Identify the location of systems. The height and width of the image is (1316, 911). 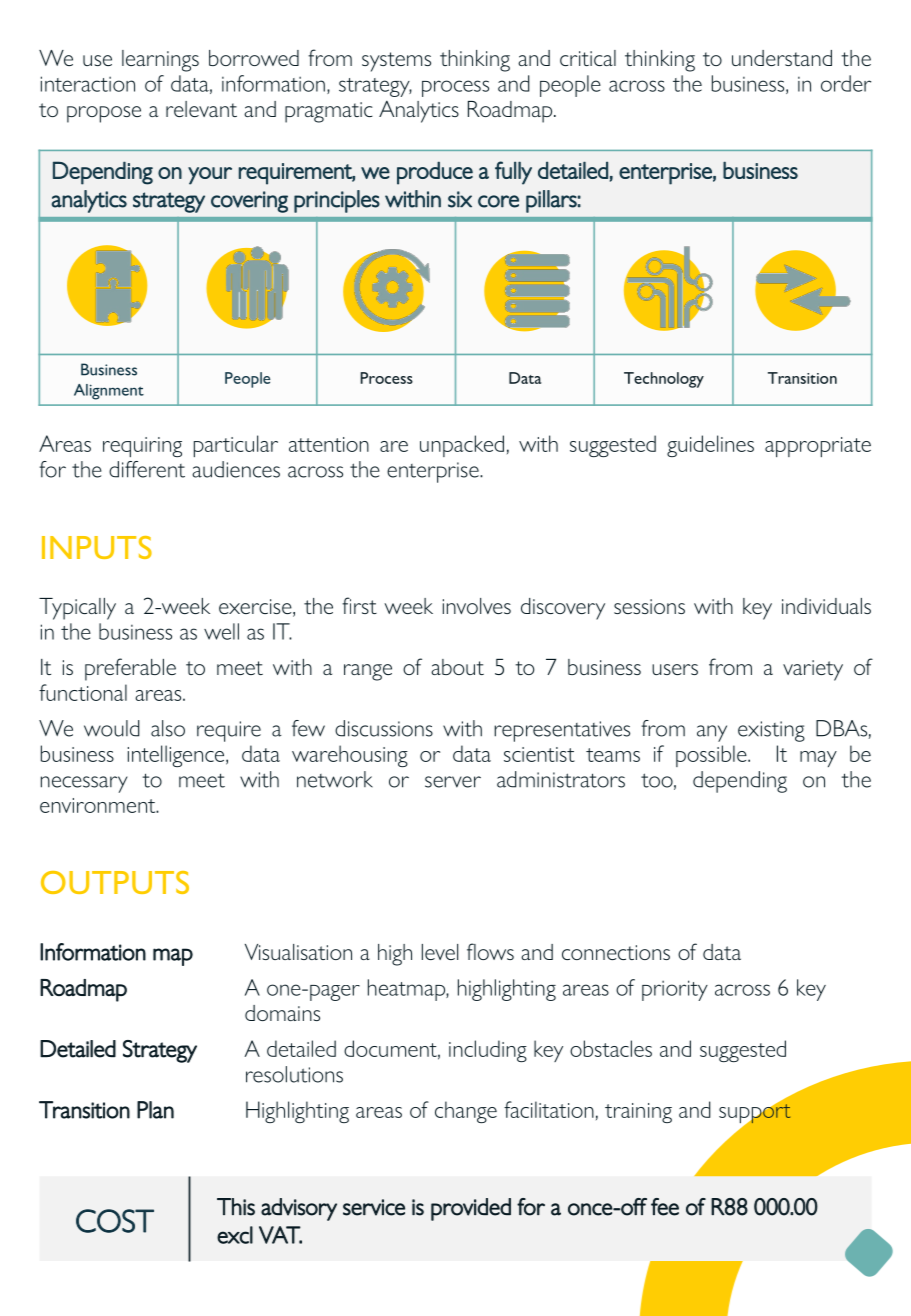
(396, 62).
